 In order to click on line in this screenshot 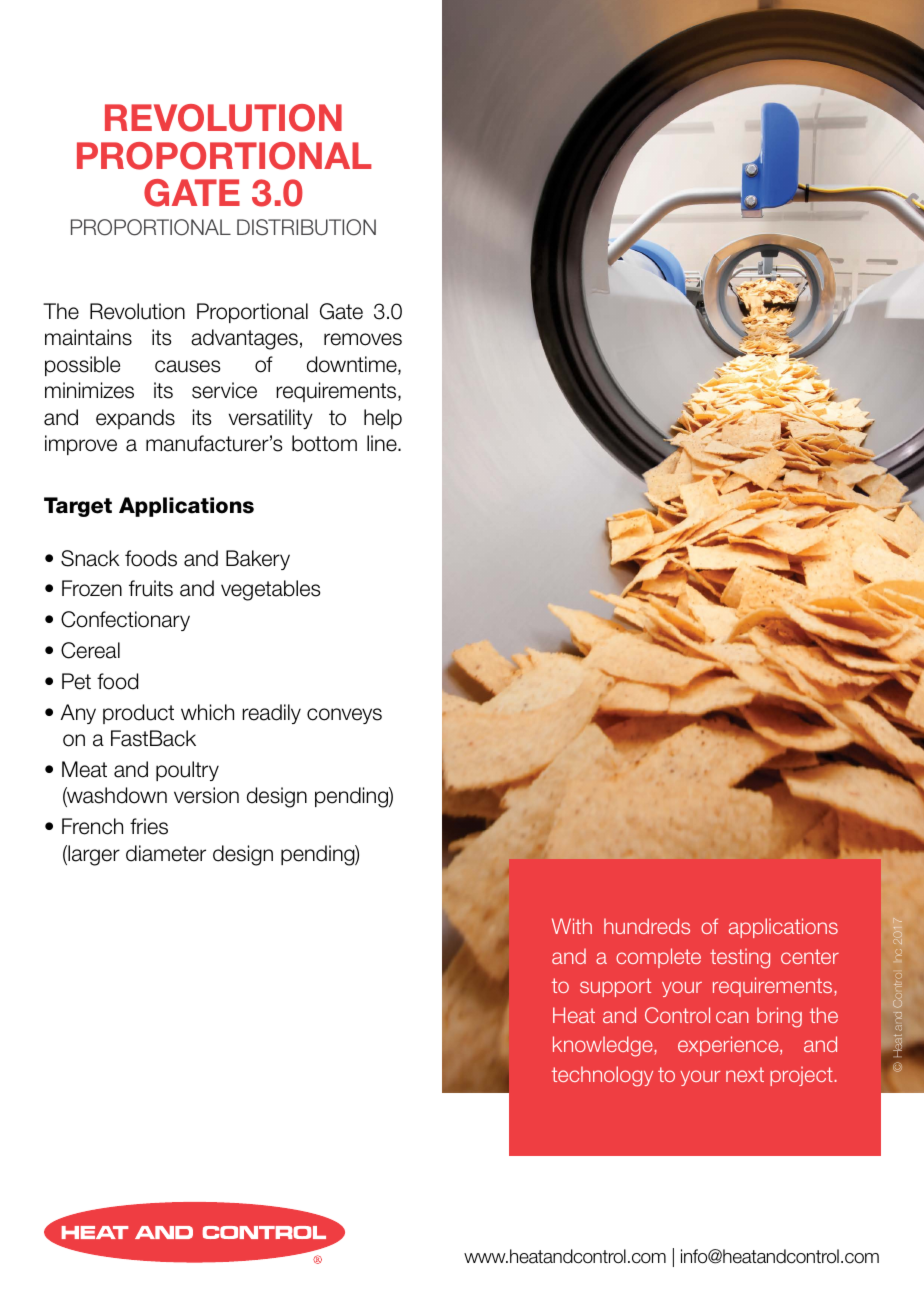, I will do `click(383, 443)`.
